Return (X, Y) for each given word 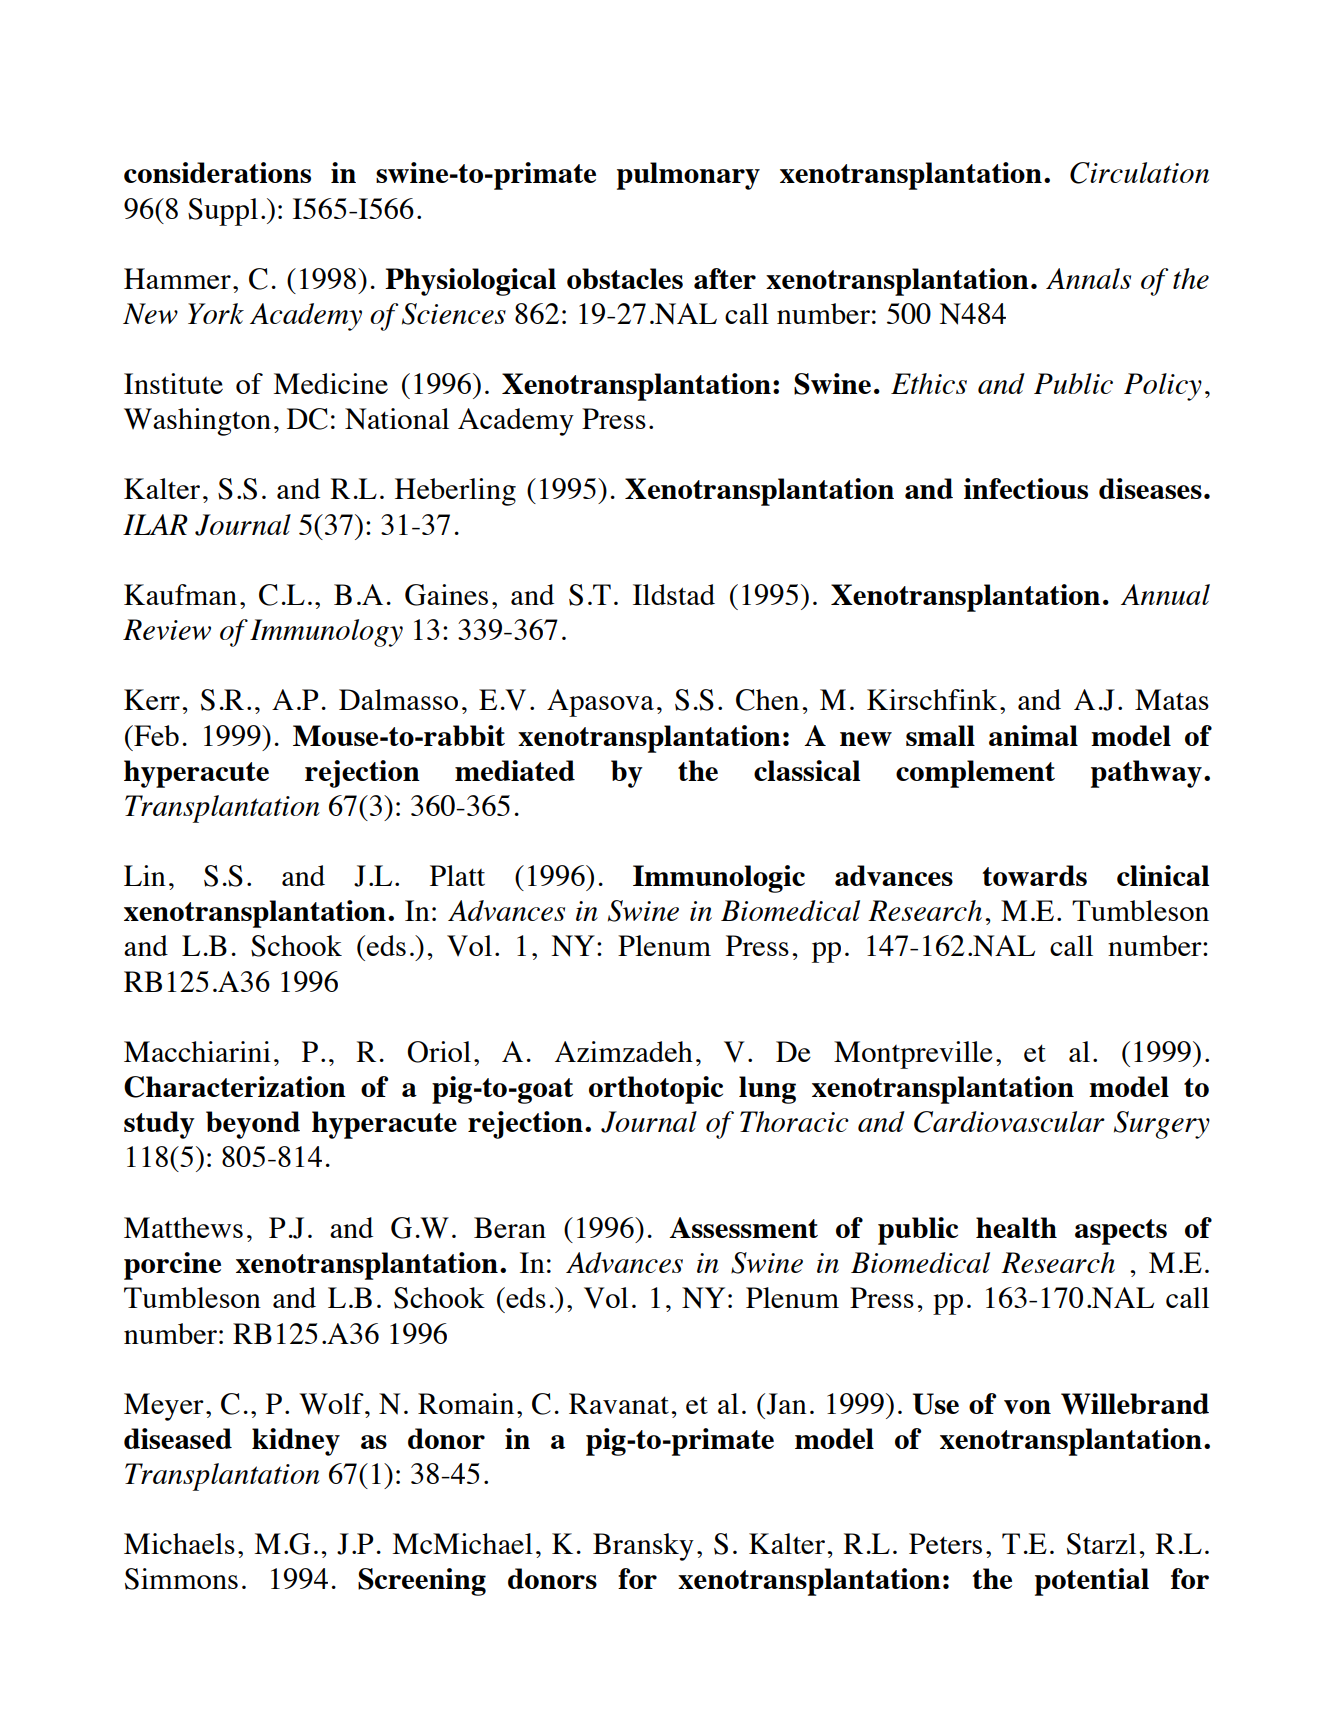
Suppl (223, 212)
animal (1033, 735)
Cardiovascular (1009, 1122)
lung (767, 1090)
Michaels (179, 1543)
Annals (1088, 278)
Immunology (326, 633)
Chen (767, 700)
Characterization (235, 1087)
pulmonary (688, 176)
